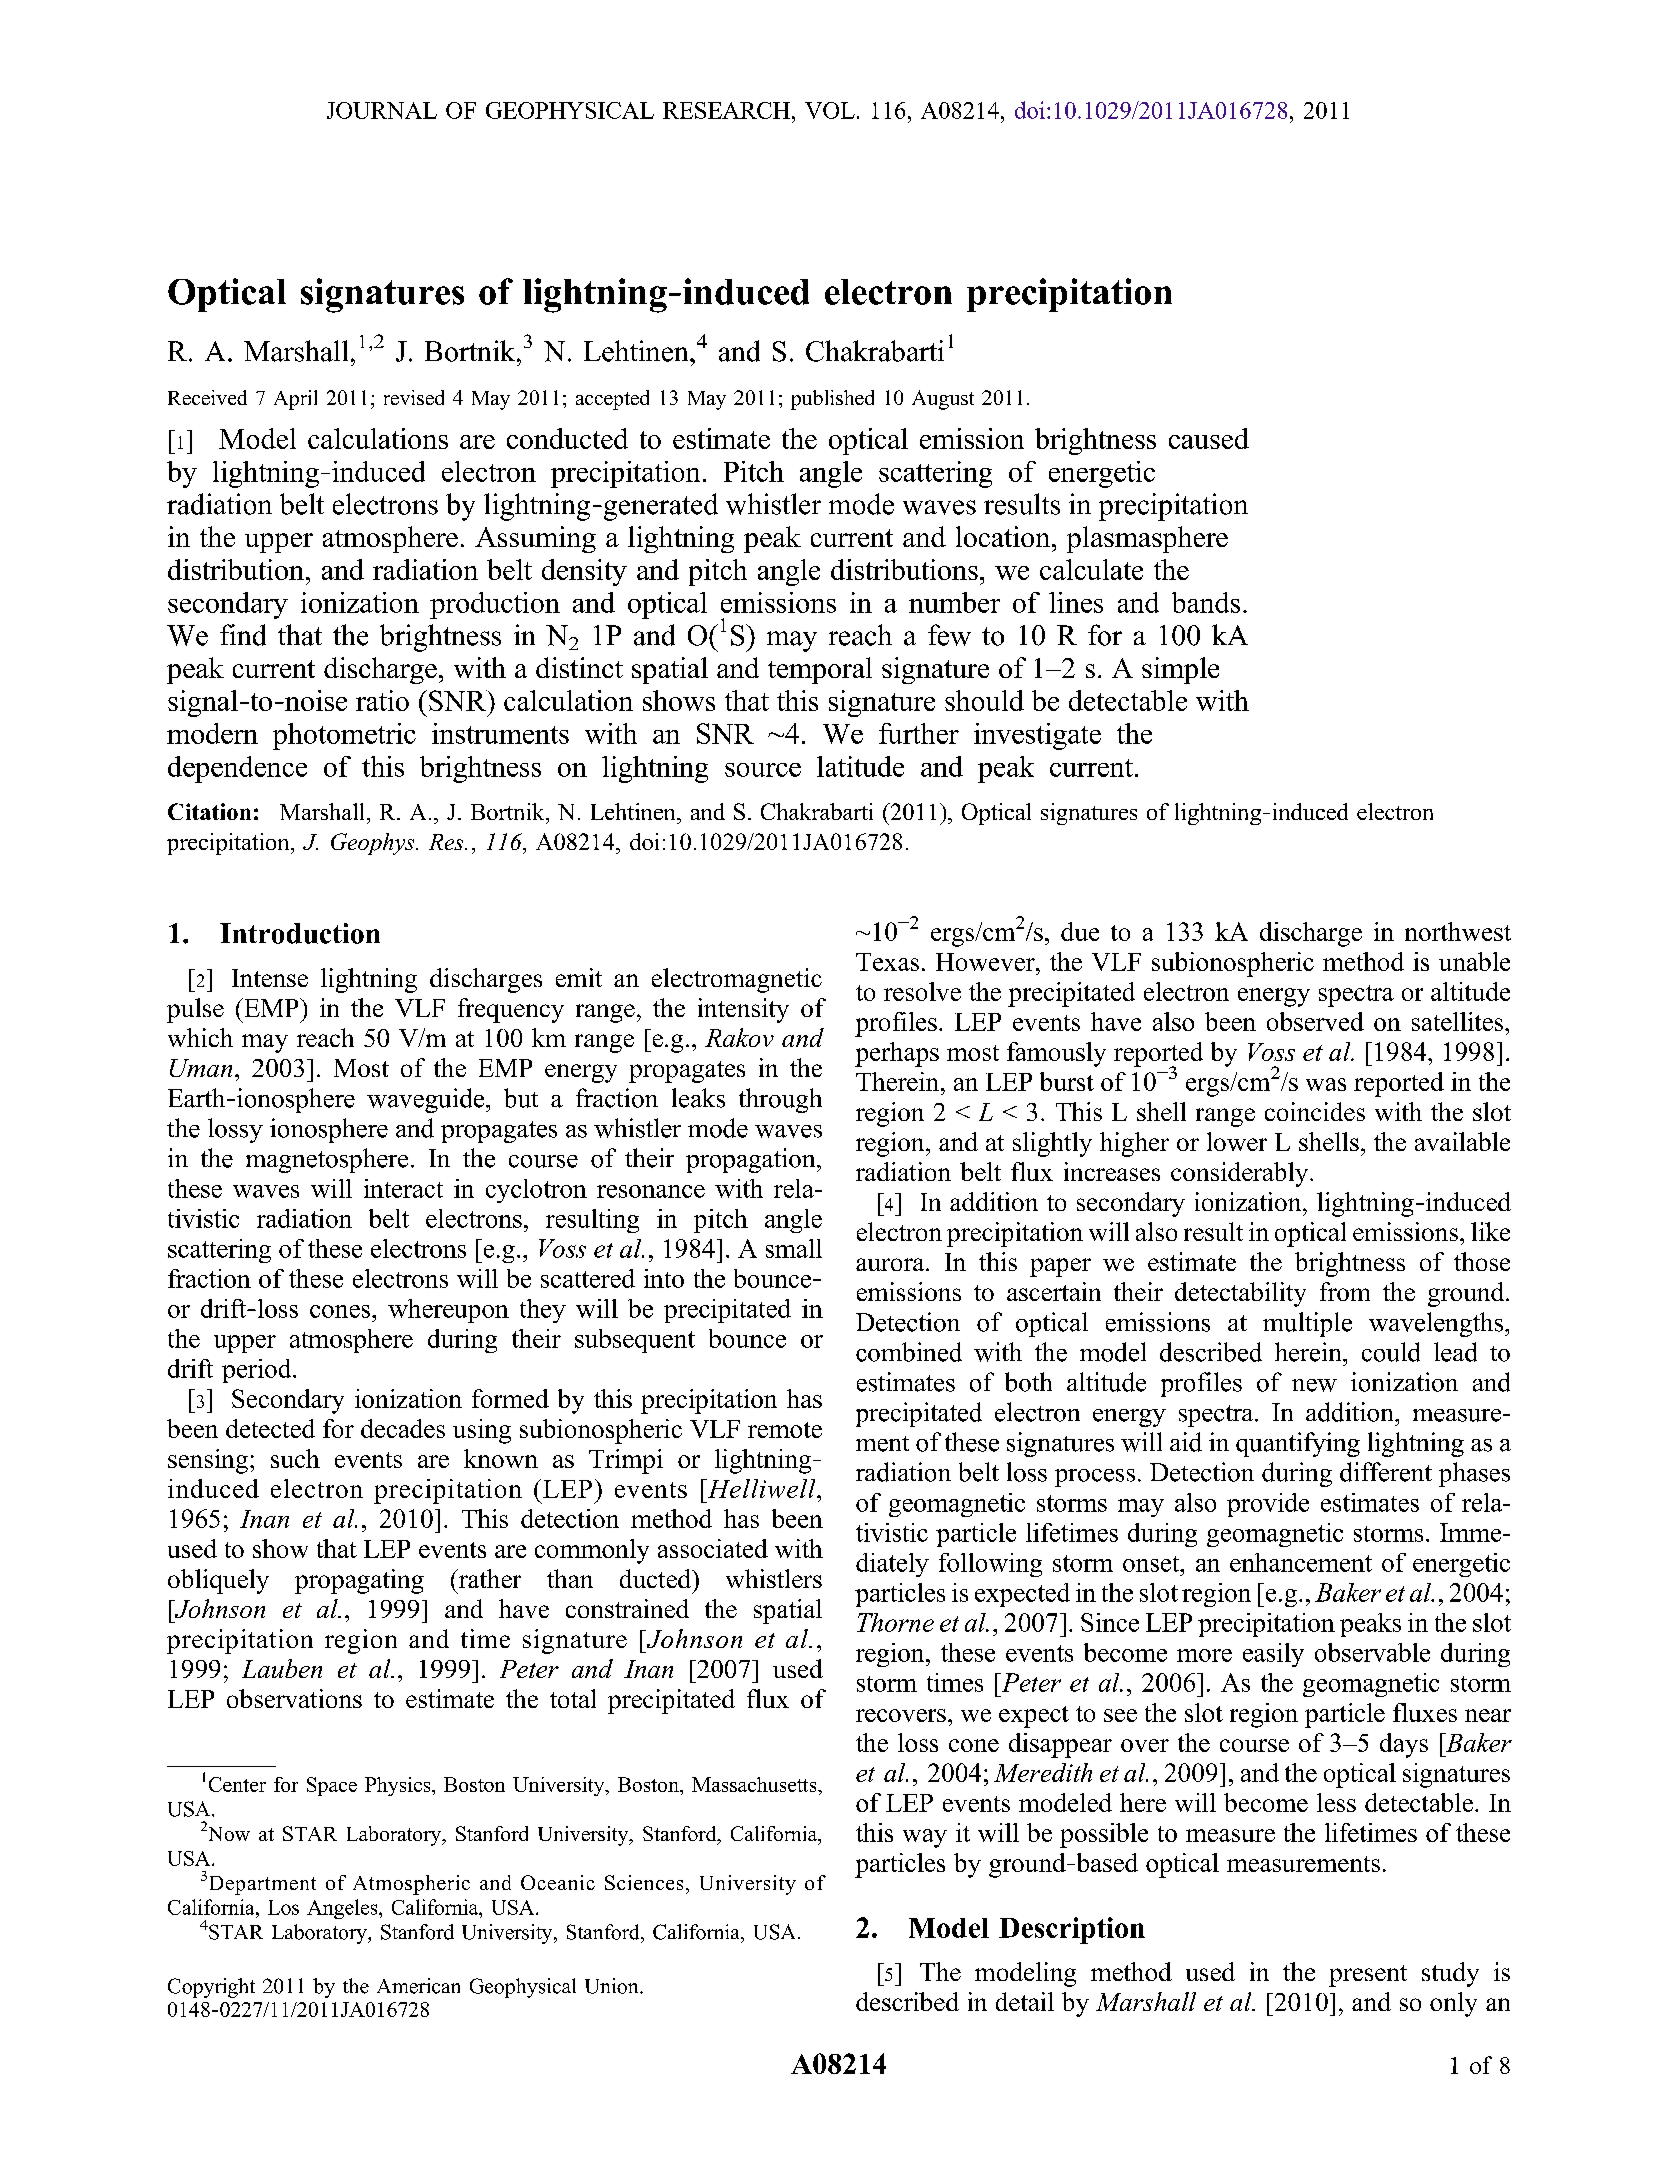 The image size is (1678, 2171). What do you see at coordinates (954, 602) in the screenshot?
I see `number` at bounding box center [954, 602].
